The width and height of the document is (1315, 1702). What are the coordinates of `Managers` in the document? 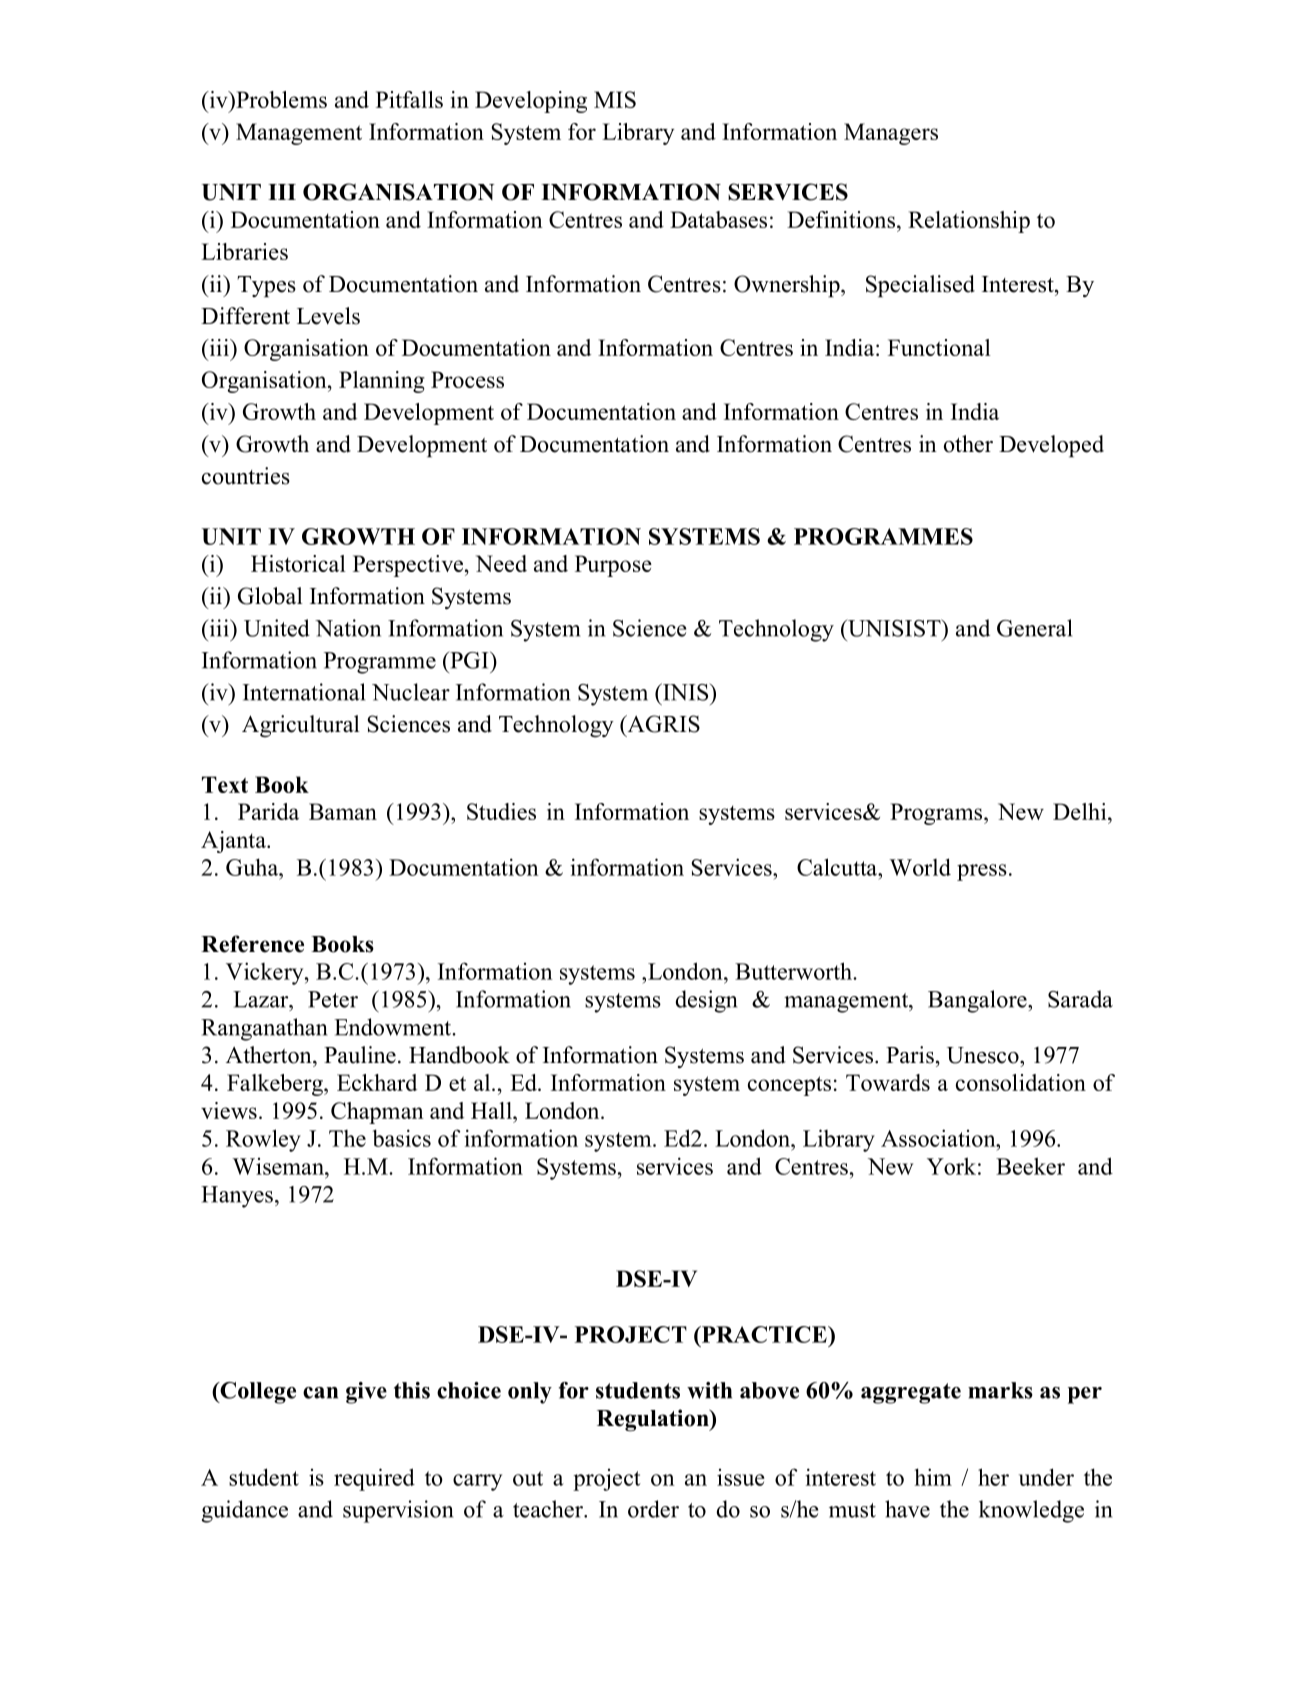 It's located at (891, 134).
